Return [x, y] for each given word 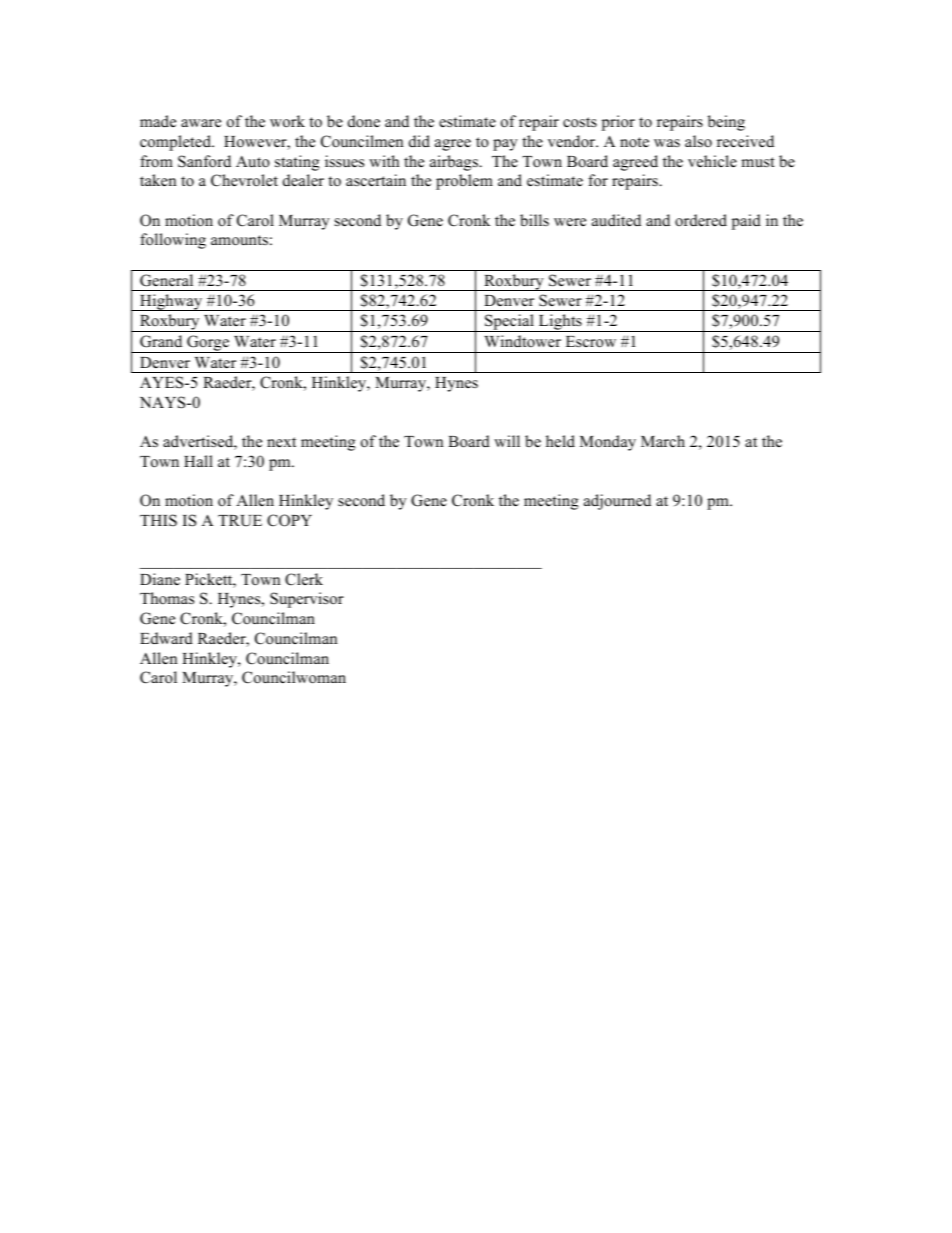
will [507, 441]
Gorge [208, 344]
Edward [166, 638]
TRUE [240, 521]
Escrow [591, 342]
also [698, 141]
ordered [701, 220]
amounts [239, 240]
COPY [289, 520]
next [281, 442]
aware [201, 123]
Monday [608, 443]
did [419, 141]
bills [534, 220]
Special [509, 323]
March [663, 441]
